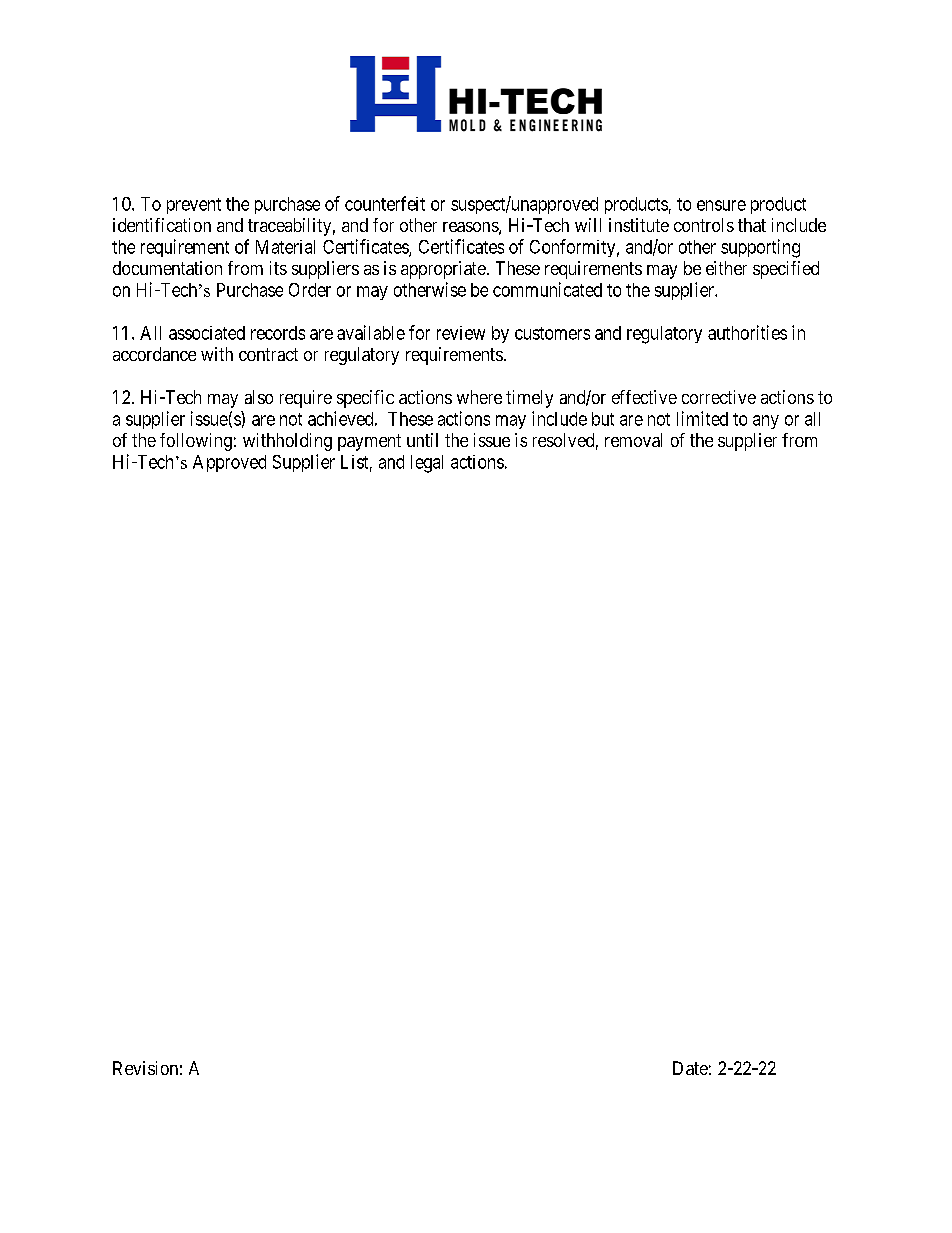 This screenshot has height=1233, width=952. Describe the element at coordinates (704, 225) in the screenshot. I see `controls` at that location.
